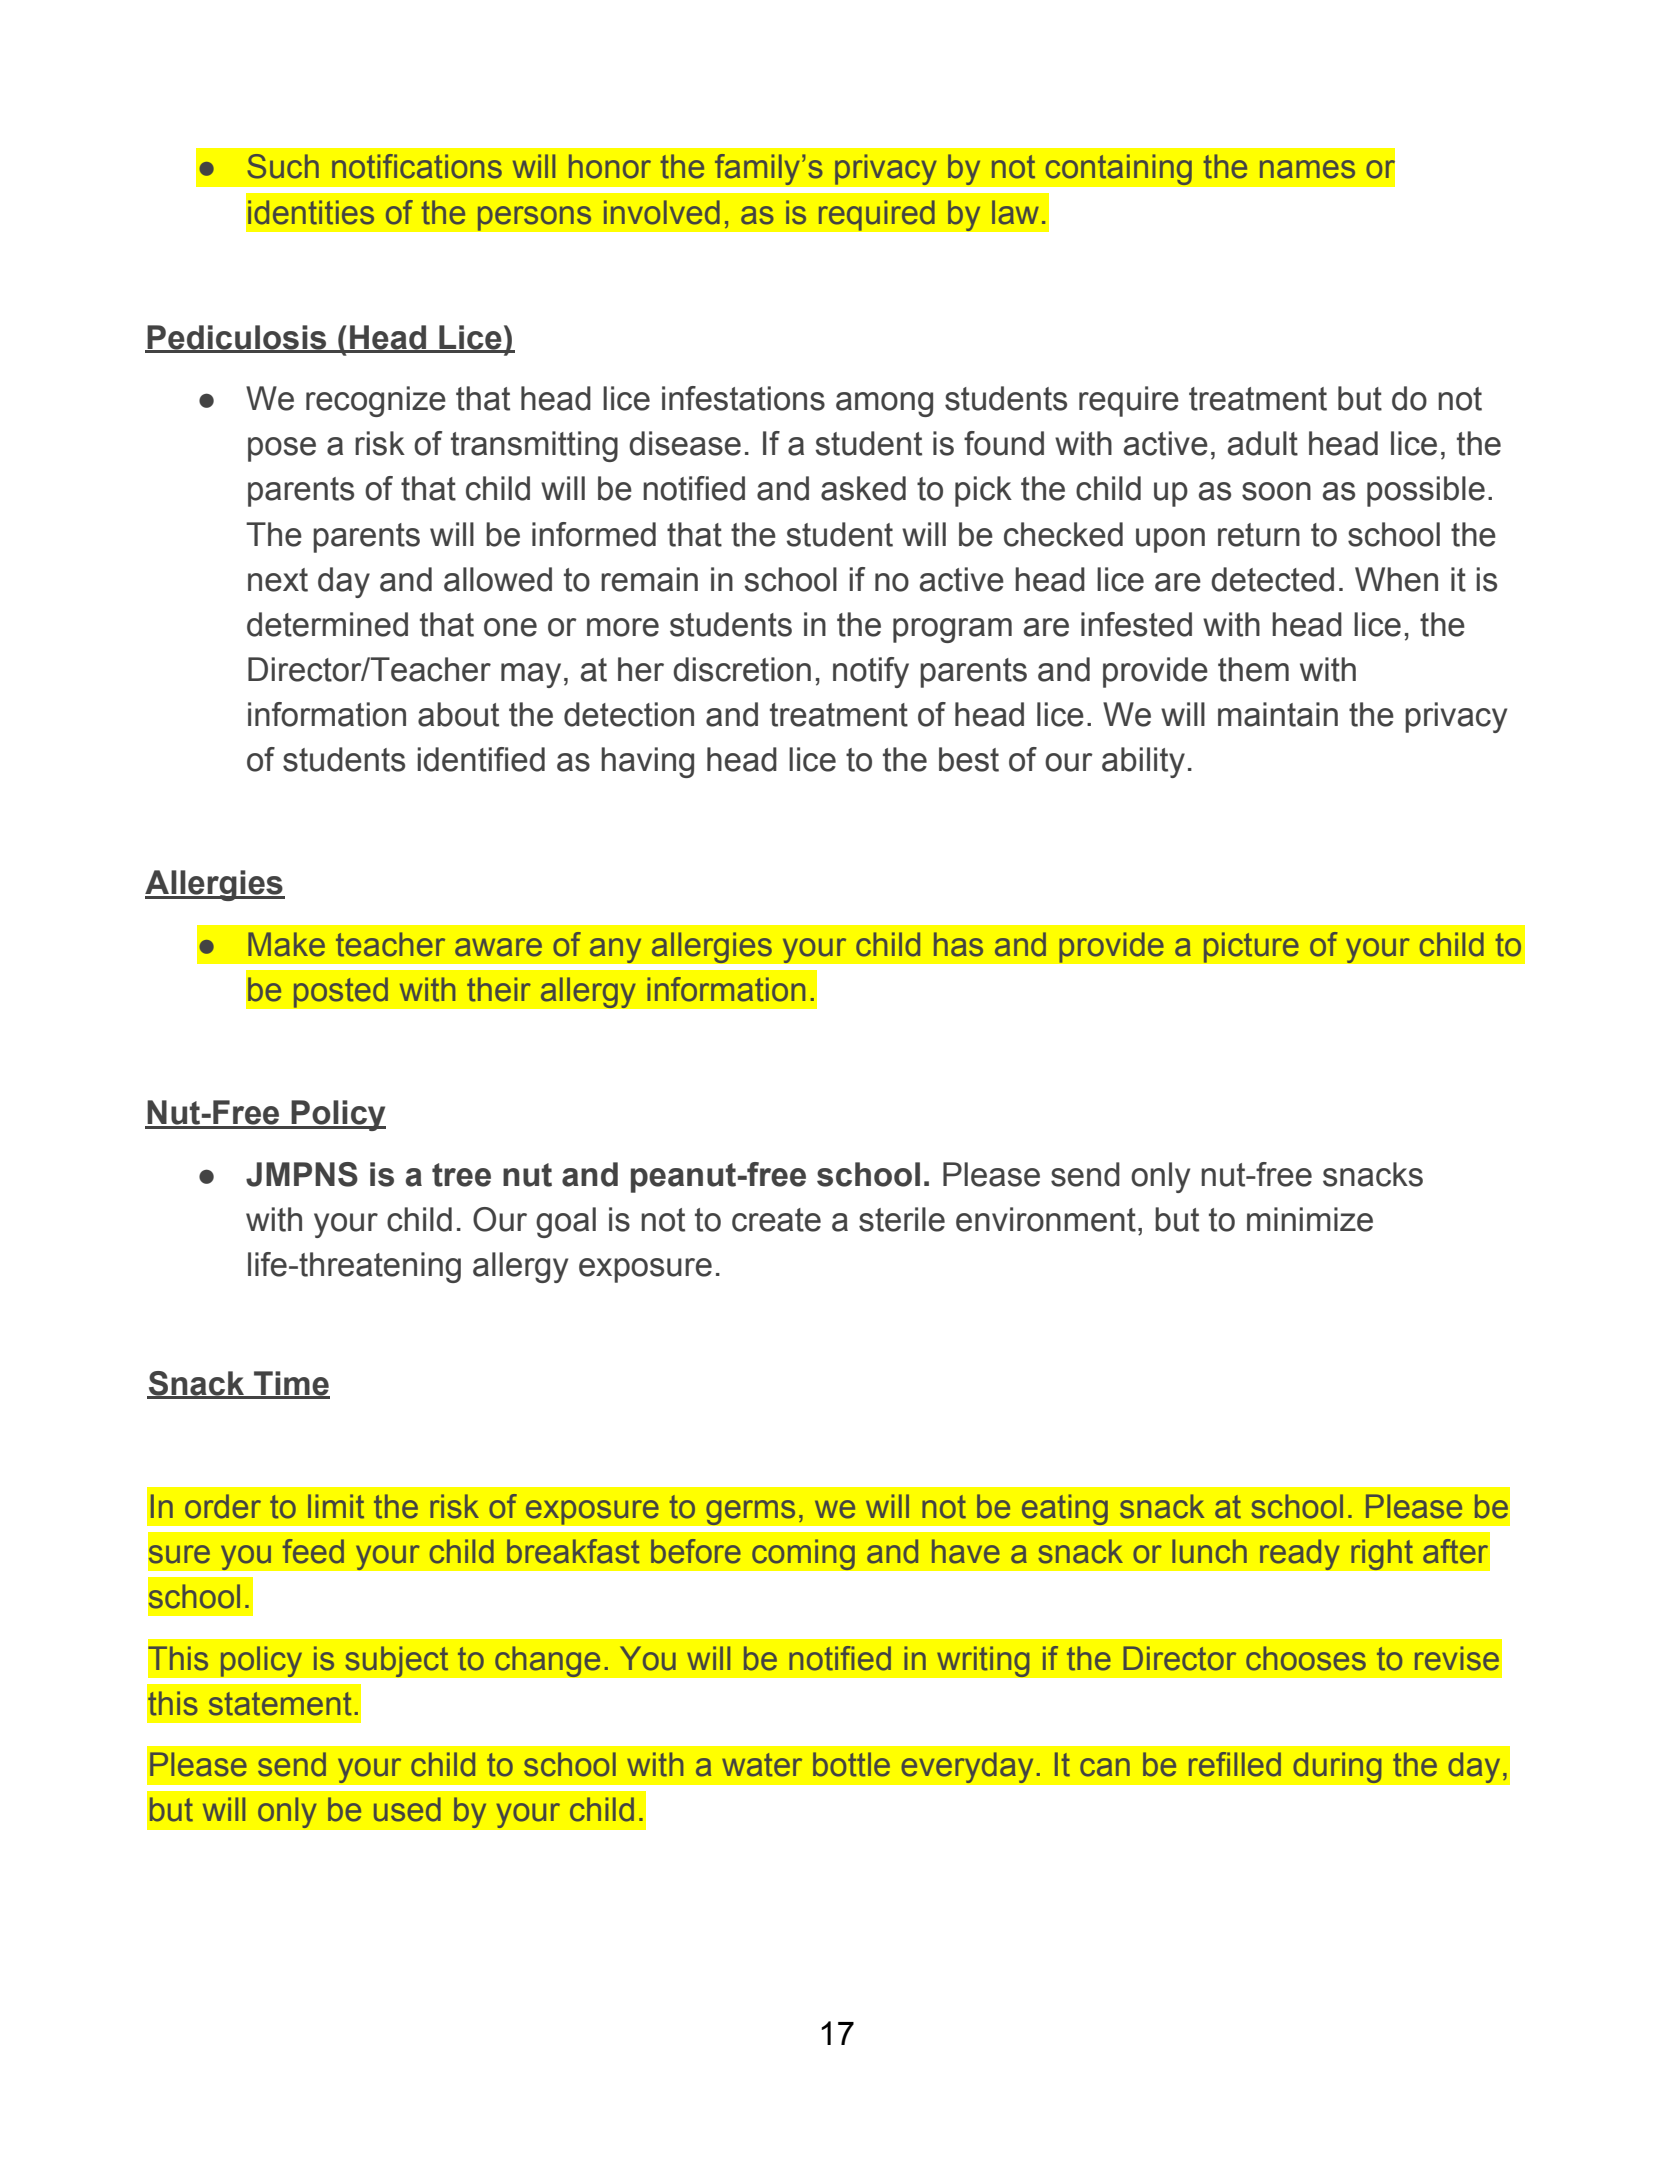 This screenshot has width=1674, height=2166. Describe the element at coordinates (458, 714) in the screenshot. I see `about` at that location.
